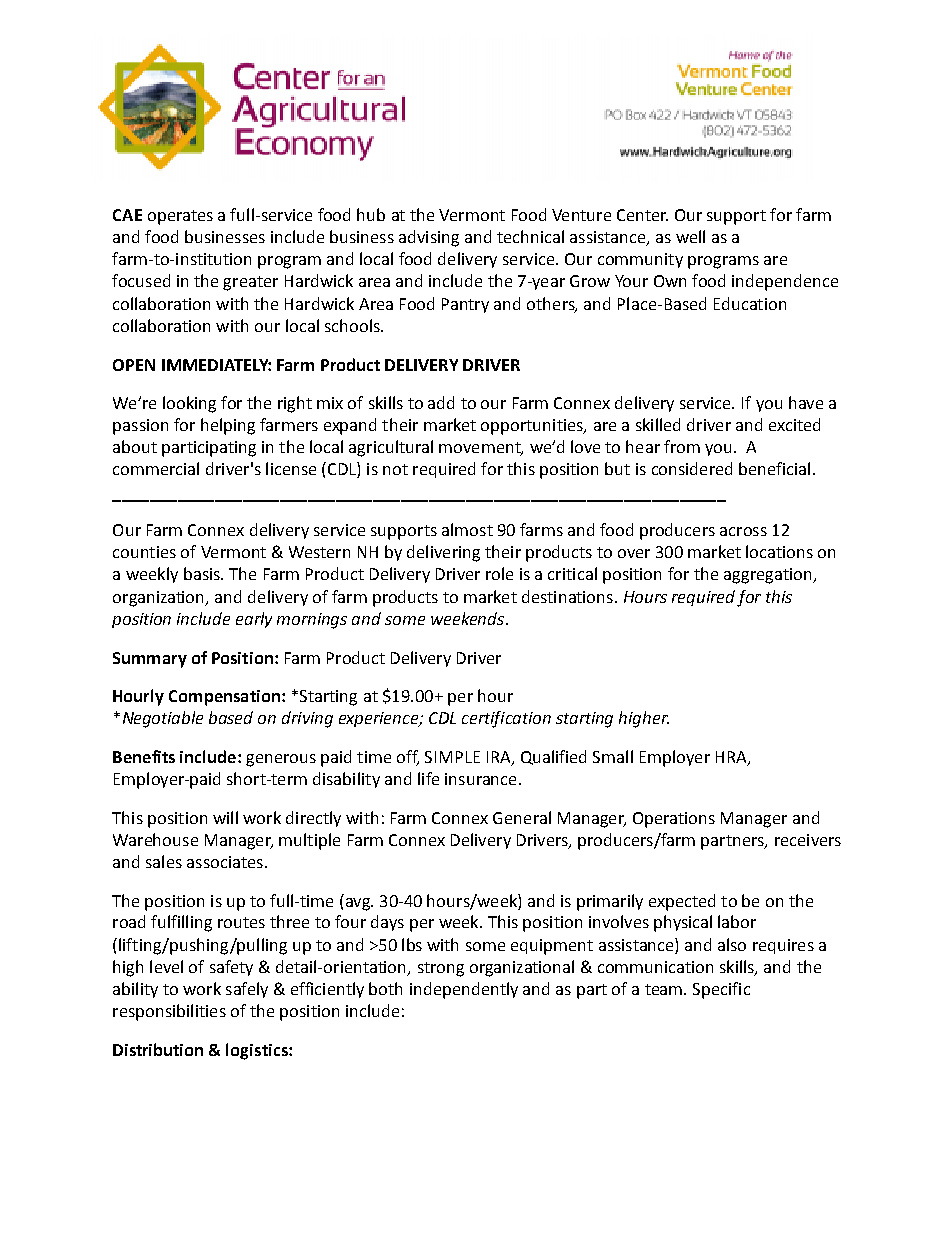 The width and height of the page is (952, 1233). I want to click on commercial, so click(156, 468).
